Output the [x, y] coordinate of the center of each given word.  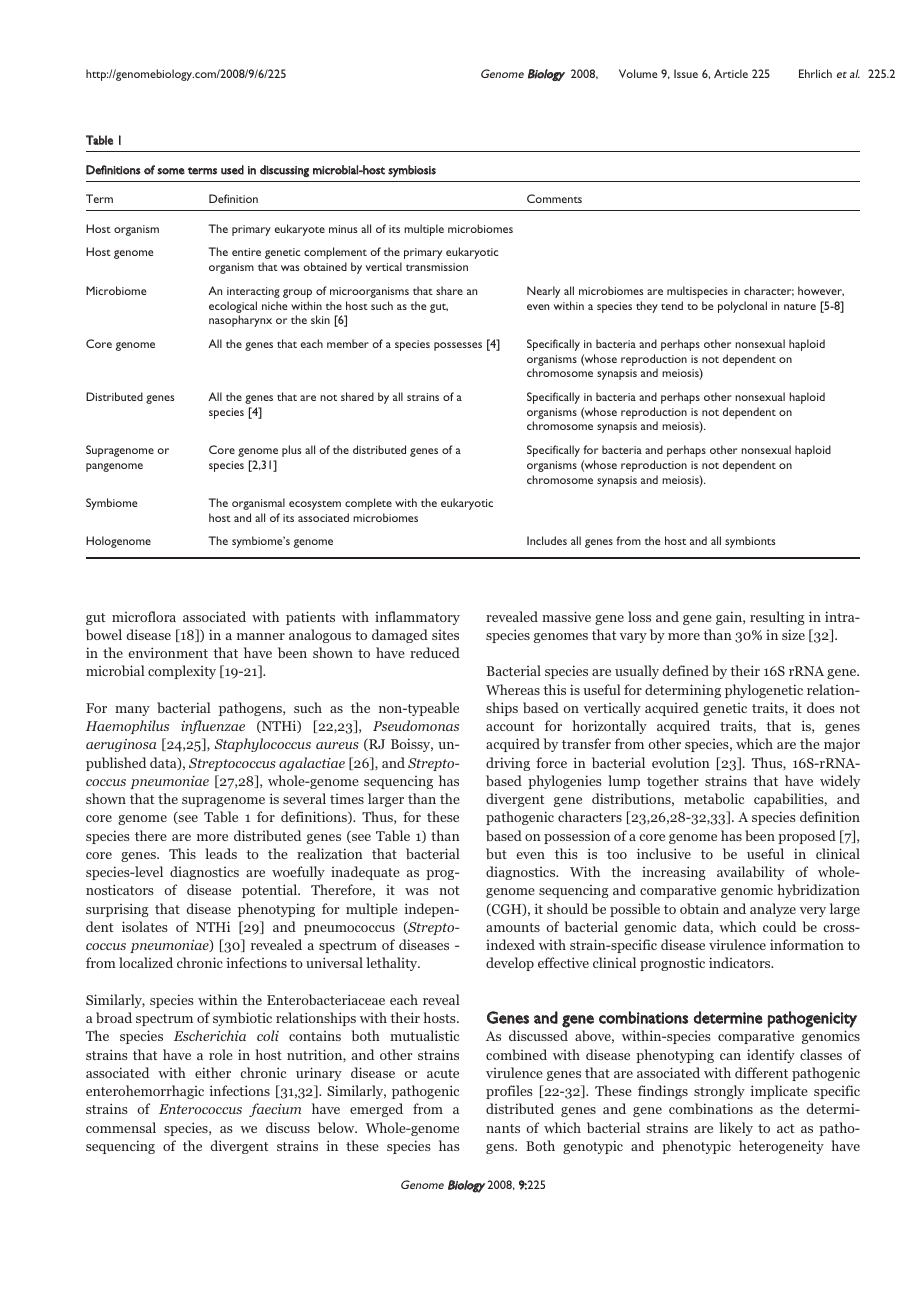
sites [445, 635]
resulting [777, 618]
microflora [144, 616]
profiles [509, 1092]
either [213, 1072]
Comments [554, 198]
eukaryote [300, 230]
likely [736, 1129]
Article [731, 73]
